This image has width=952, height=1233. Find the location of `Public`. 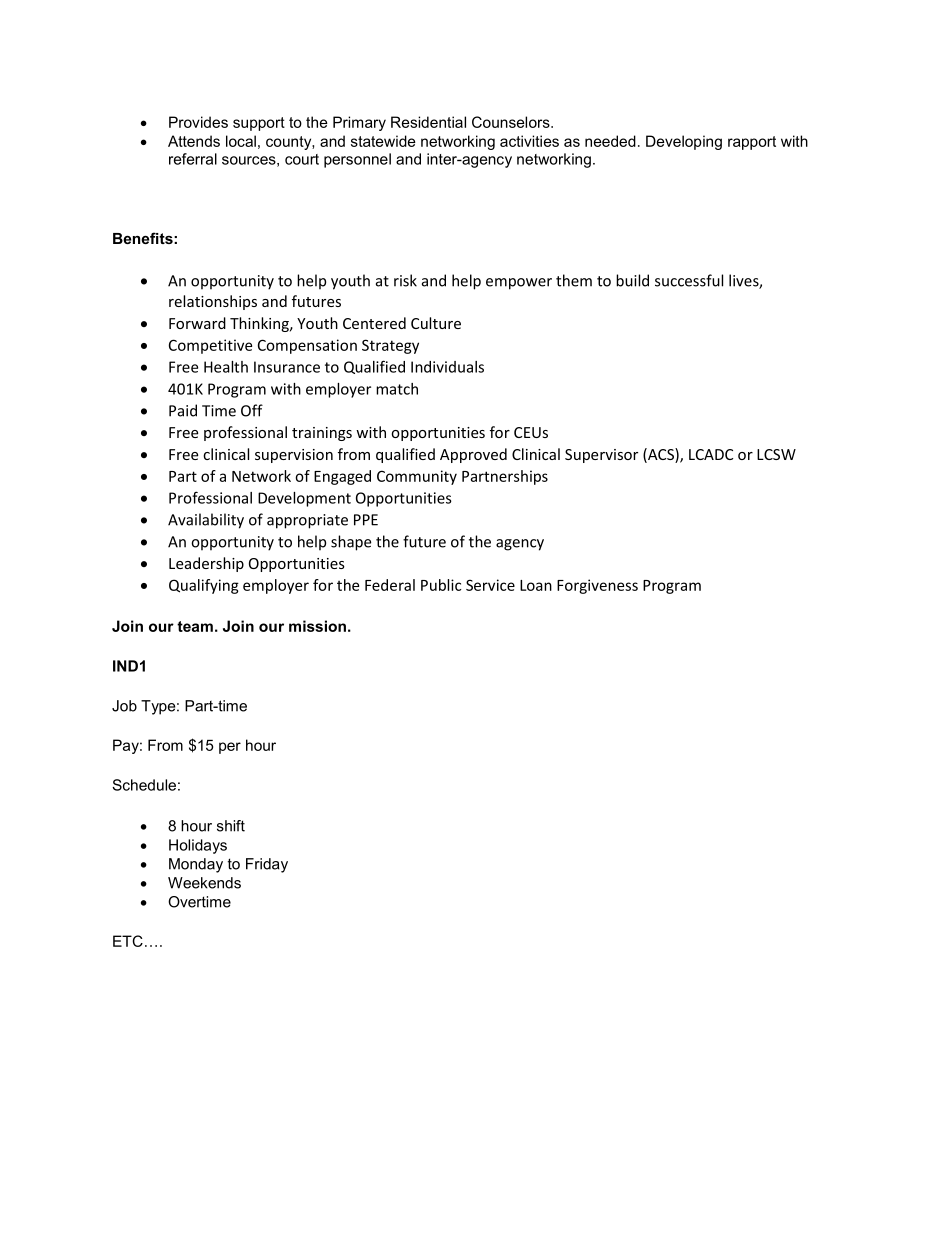

Public is located at coordinates (441, 585).
